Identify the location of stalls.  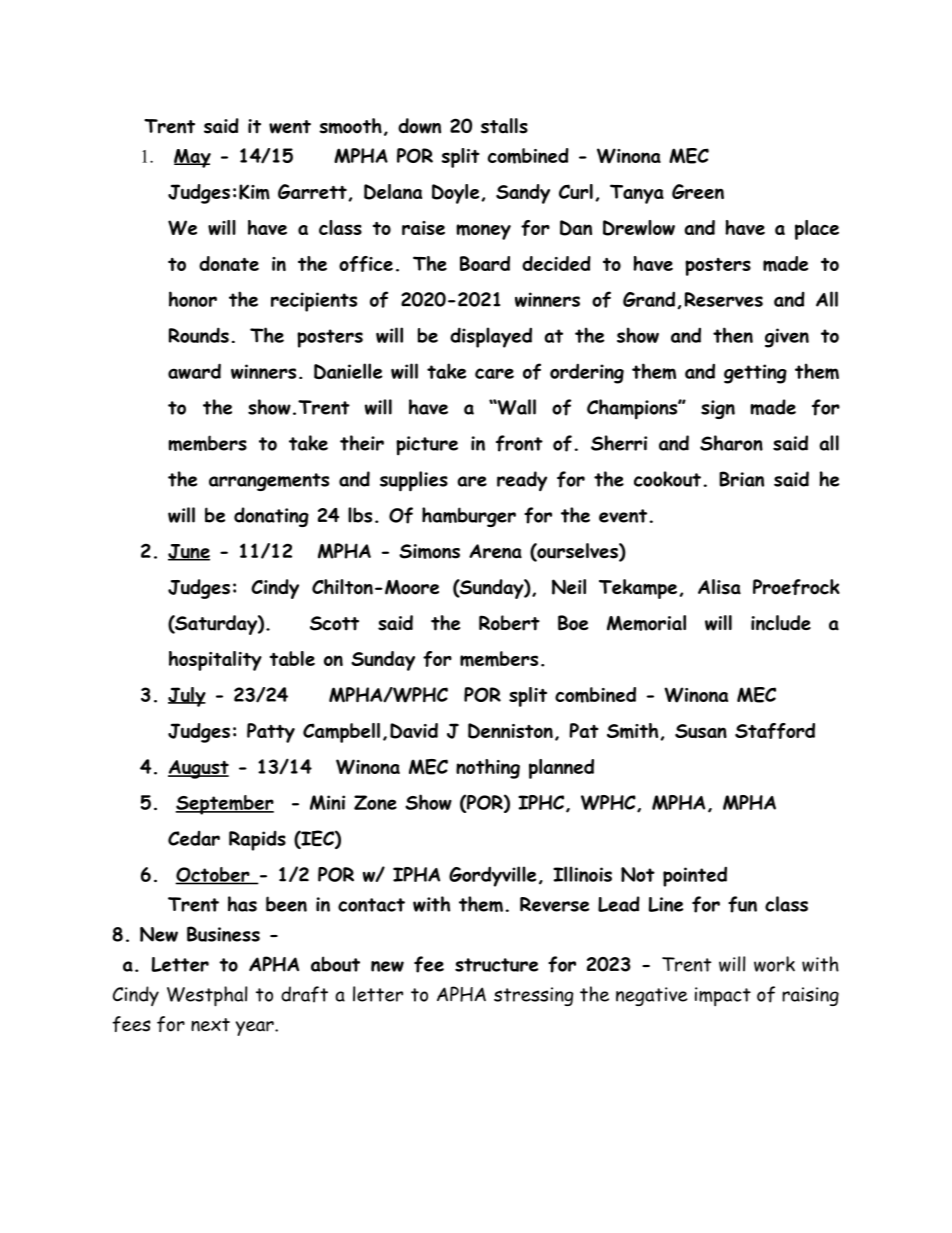
(504, 126).
